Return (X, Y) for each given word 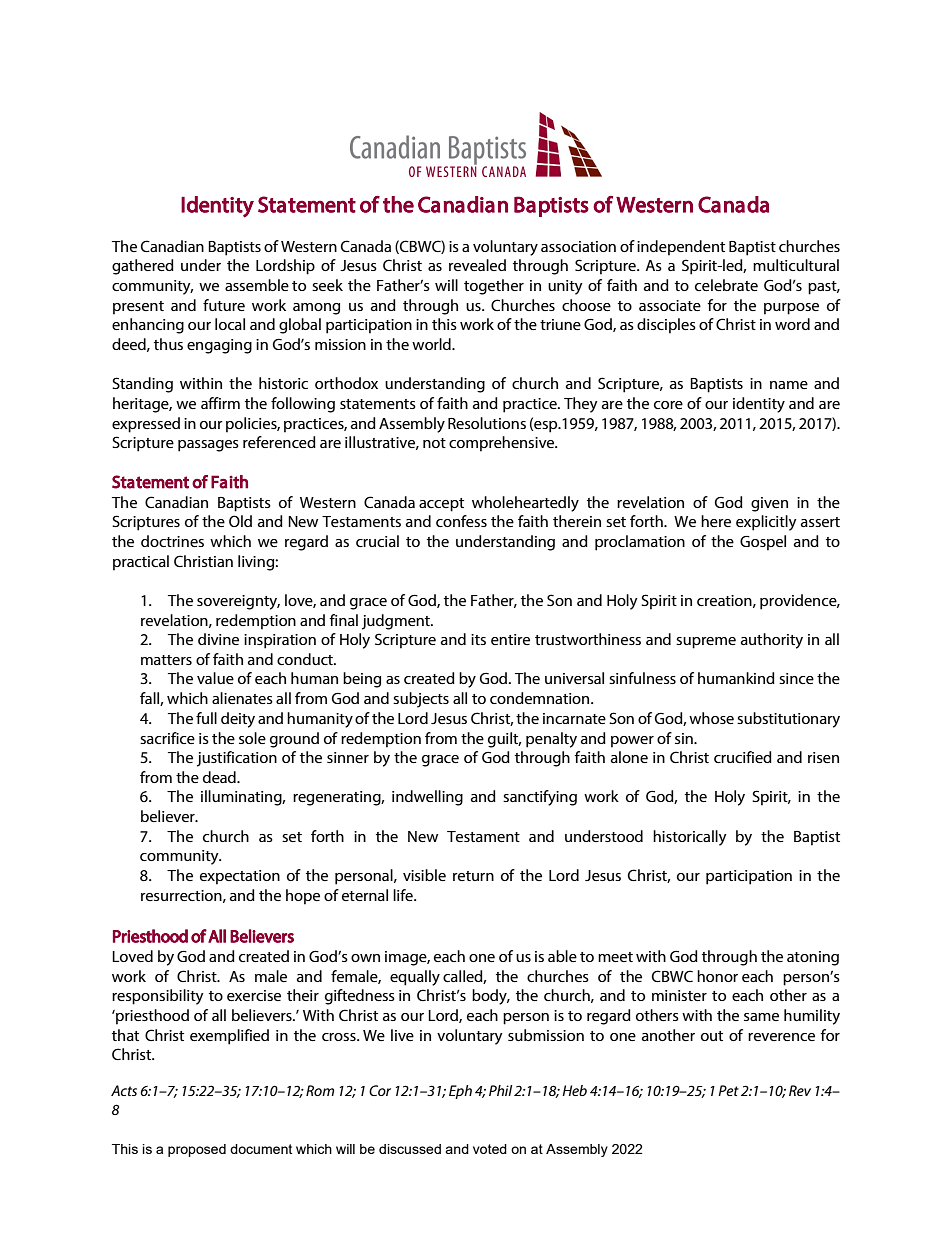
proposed (197, 1150)
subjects (421, 700)
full (206, 718)
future (224, 305)
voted (490, 1149)
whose (711, 718)
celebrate (726, 285)
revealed (477, 265)
